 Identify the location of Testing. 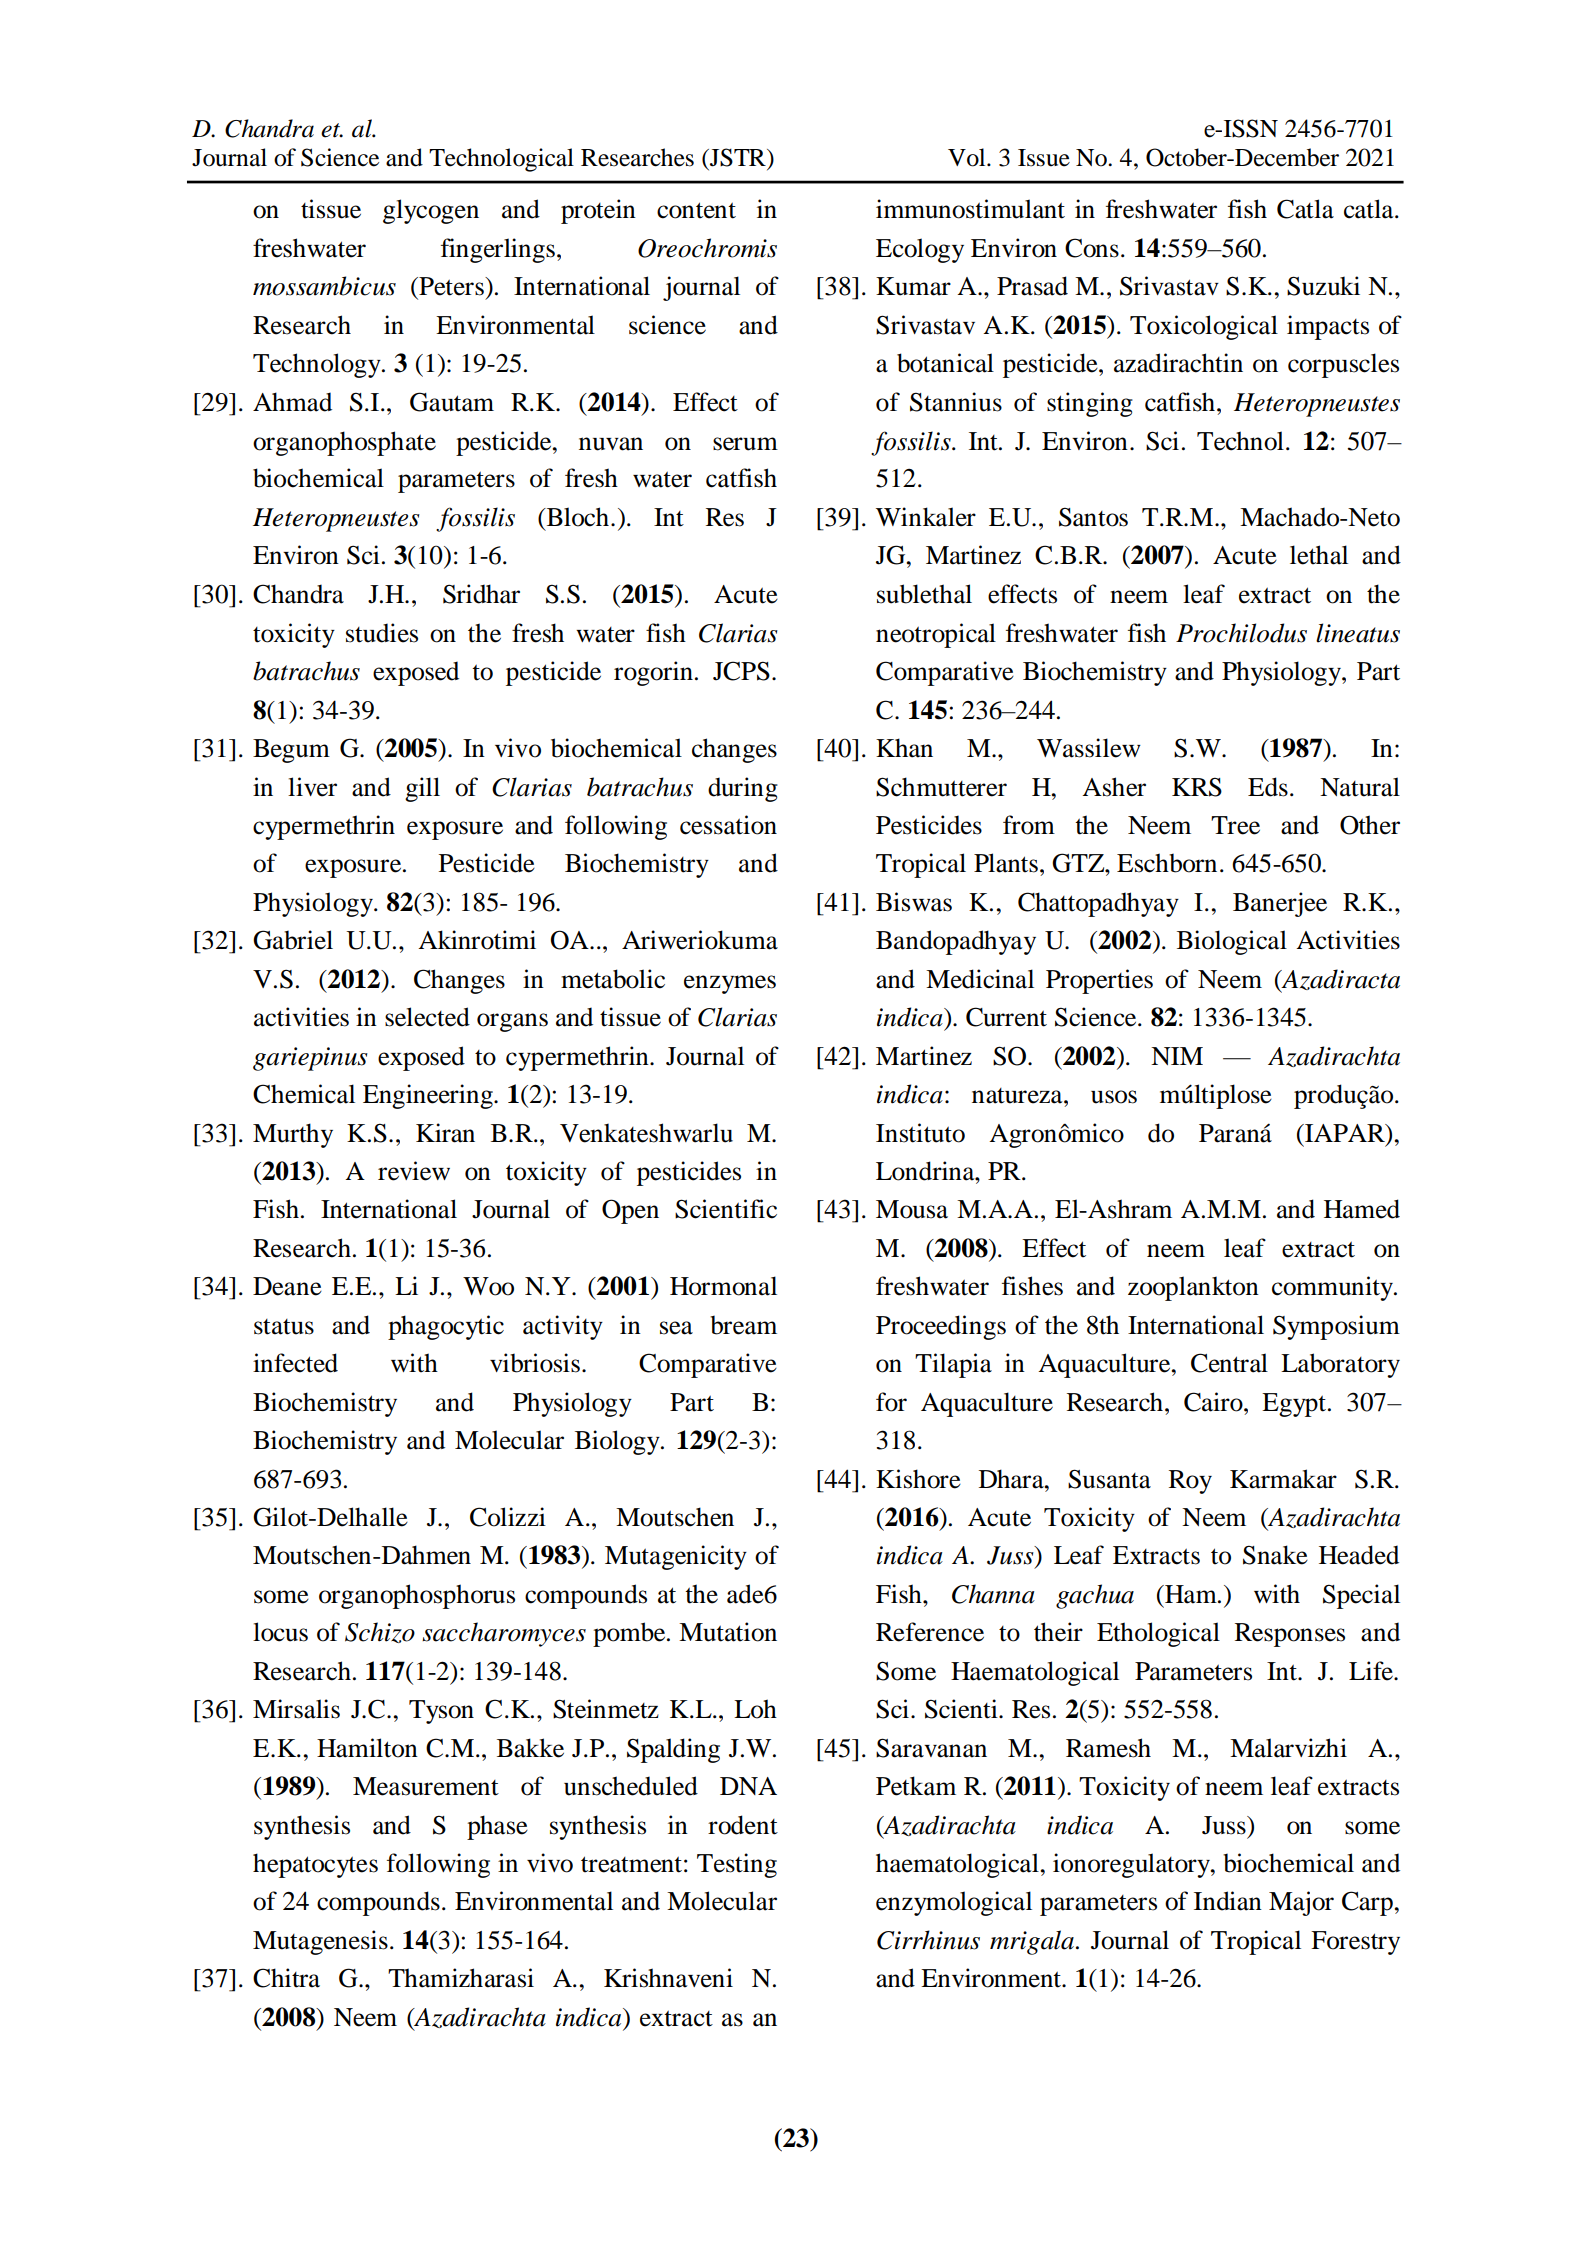
(737, 1865).
